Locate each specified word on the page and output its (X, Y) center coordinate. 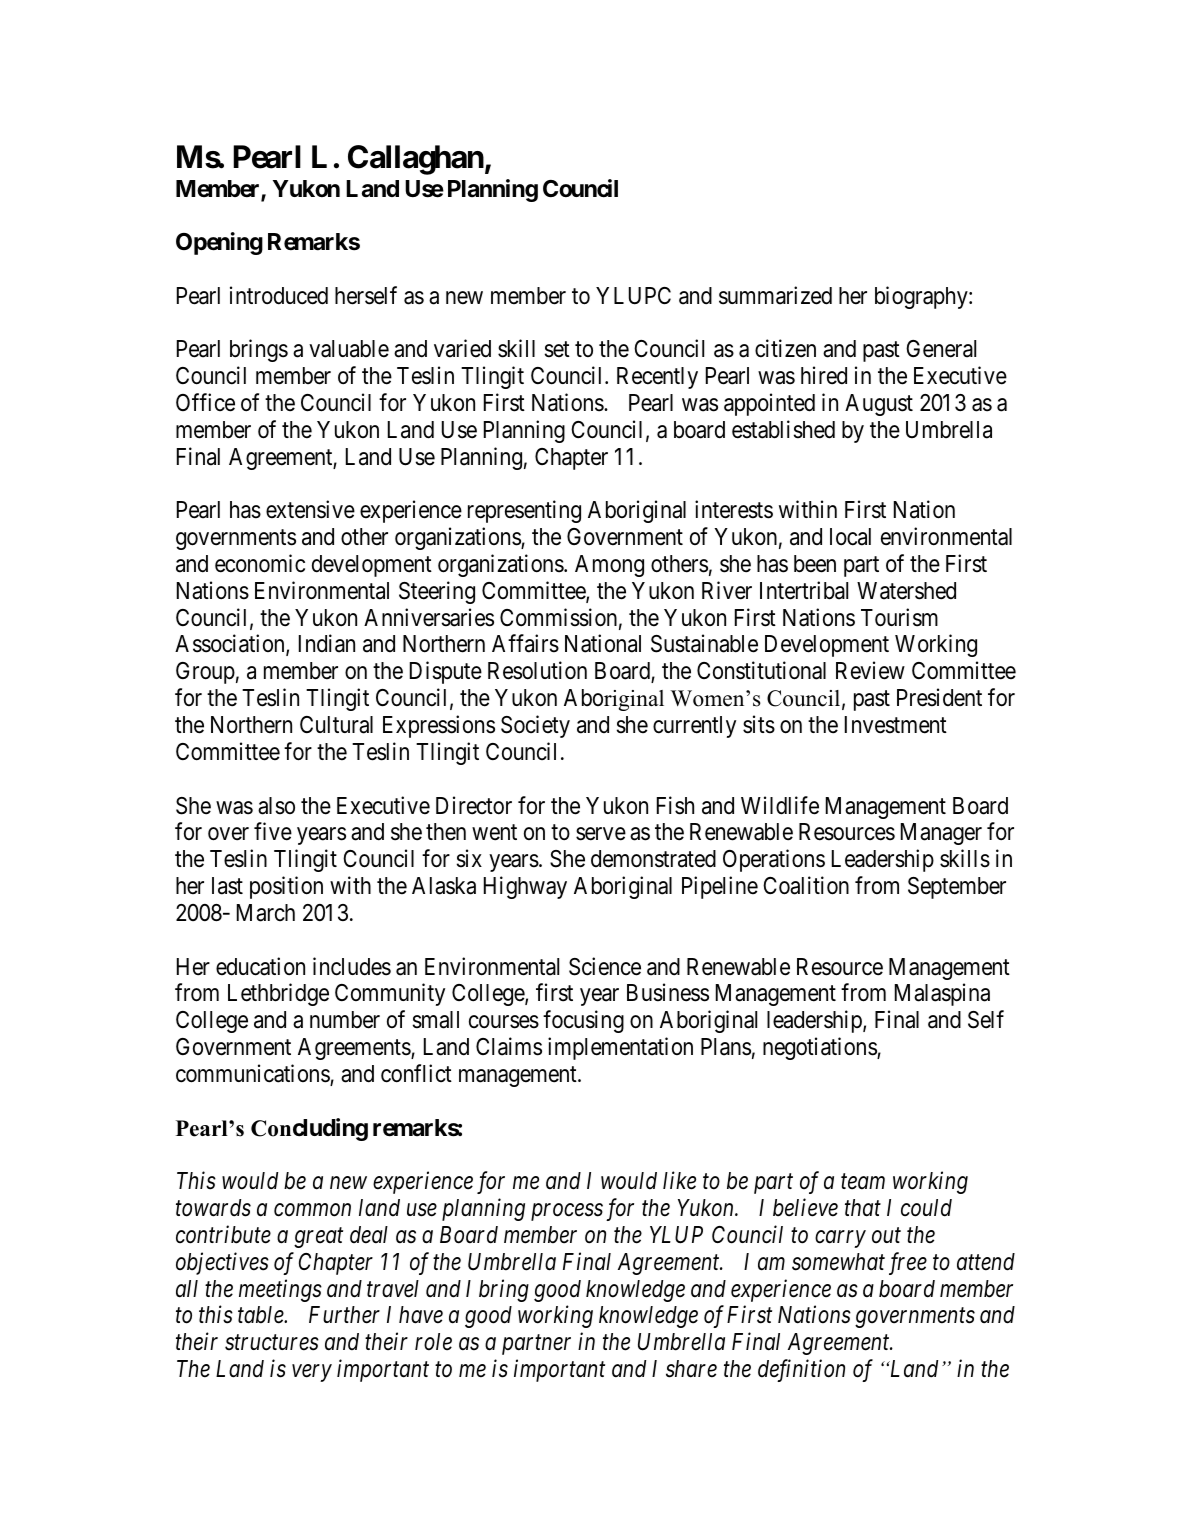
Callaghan (416, 160)
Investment (896, 725)
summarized (775, 295)
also (276, 806)
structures (272, 1343)
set (557, 350)
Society (535, 726)
